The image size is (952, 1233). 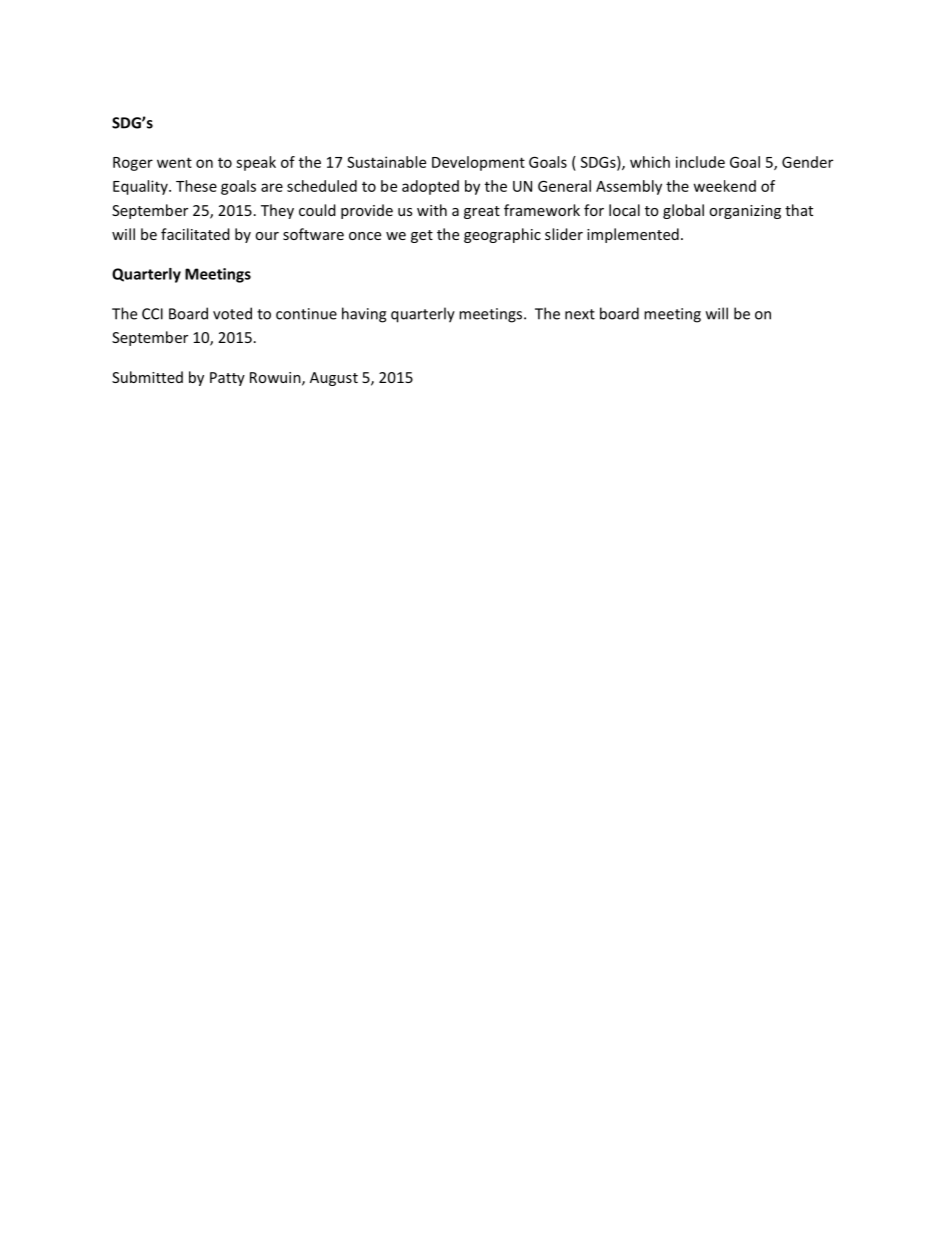 What do you see at coordinates (478, 163) in the screenshot?
I see `Development` at bounding box center [478, 163].
